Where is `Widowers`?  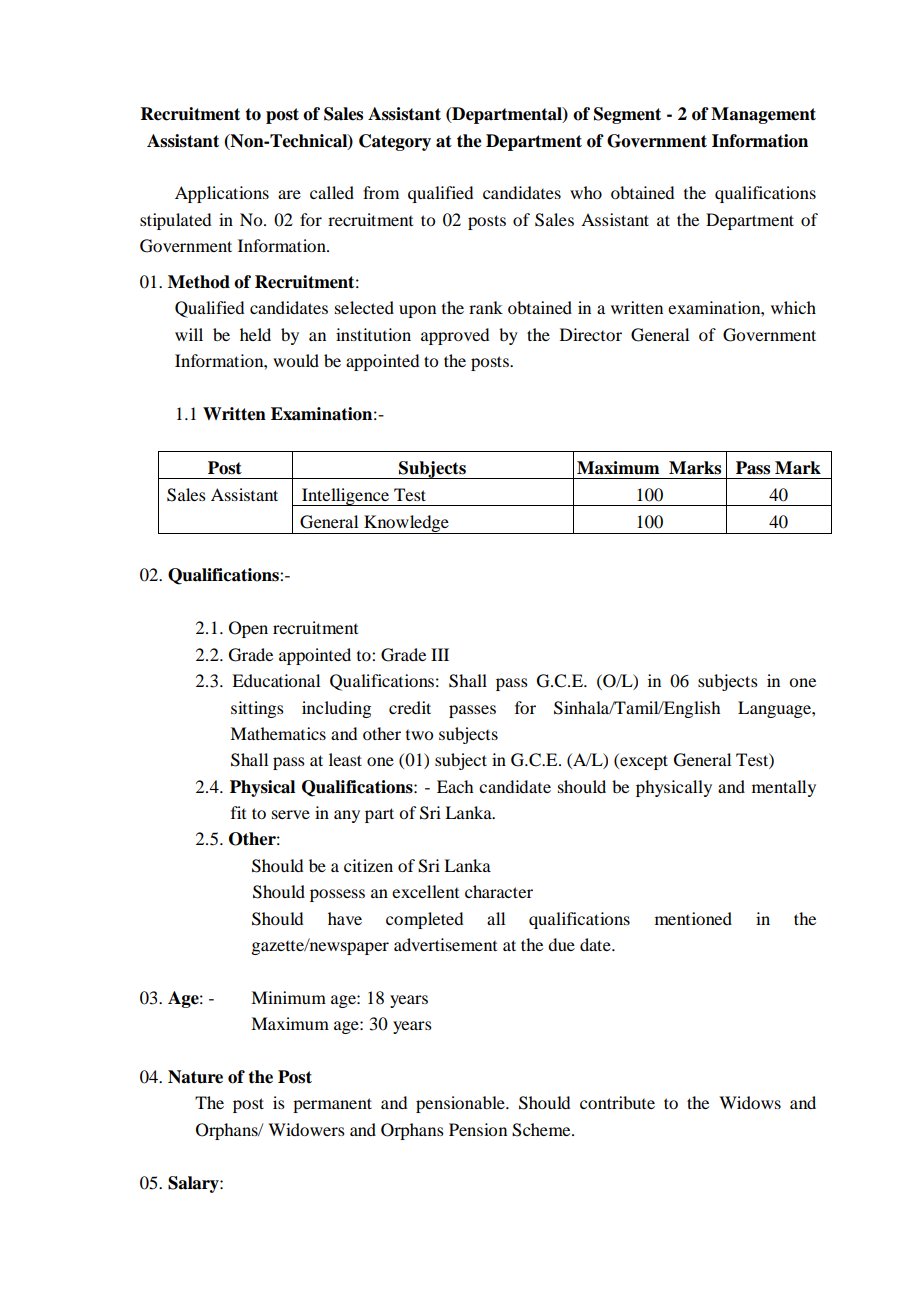 Widowers is located at coordinates (306, 1129).
